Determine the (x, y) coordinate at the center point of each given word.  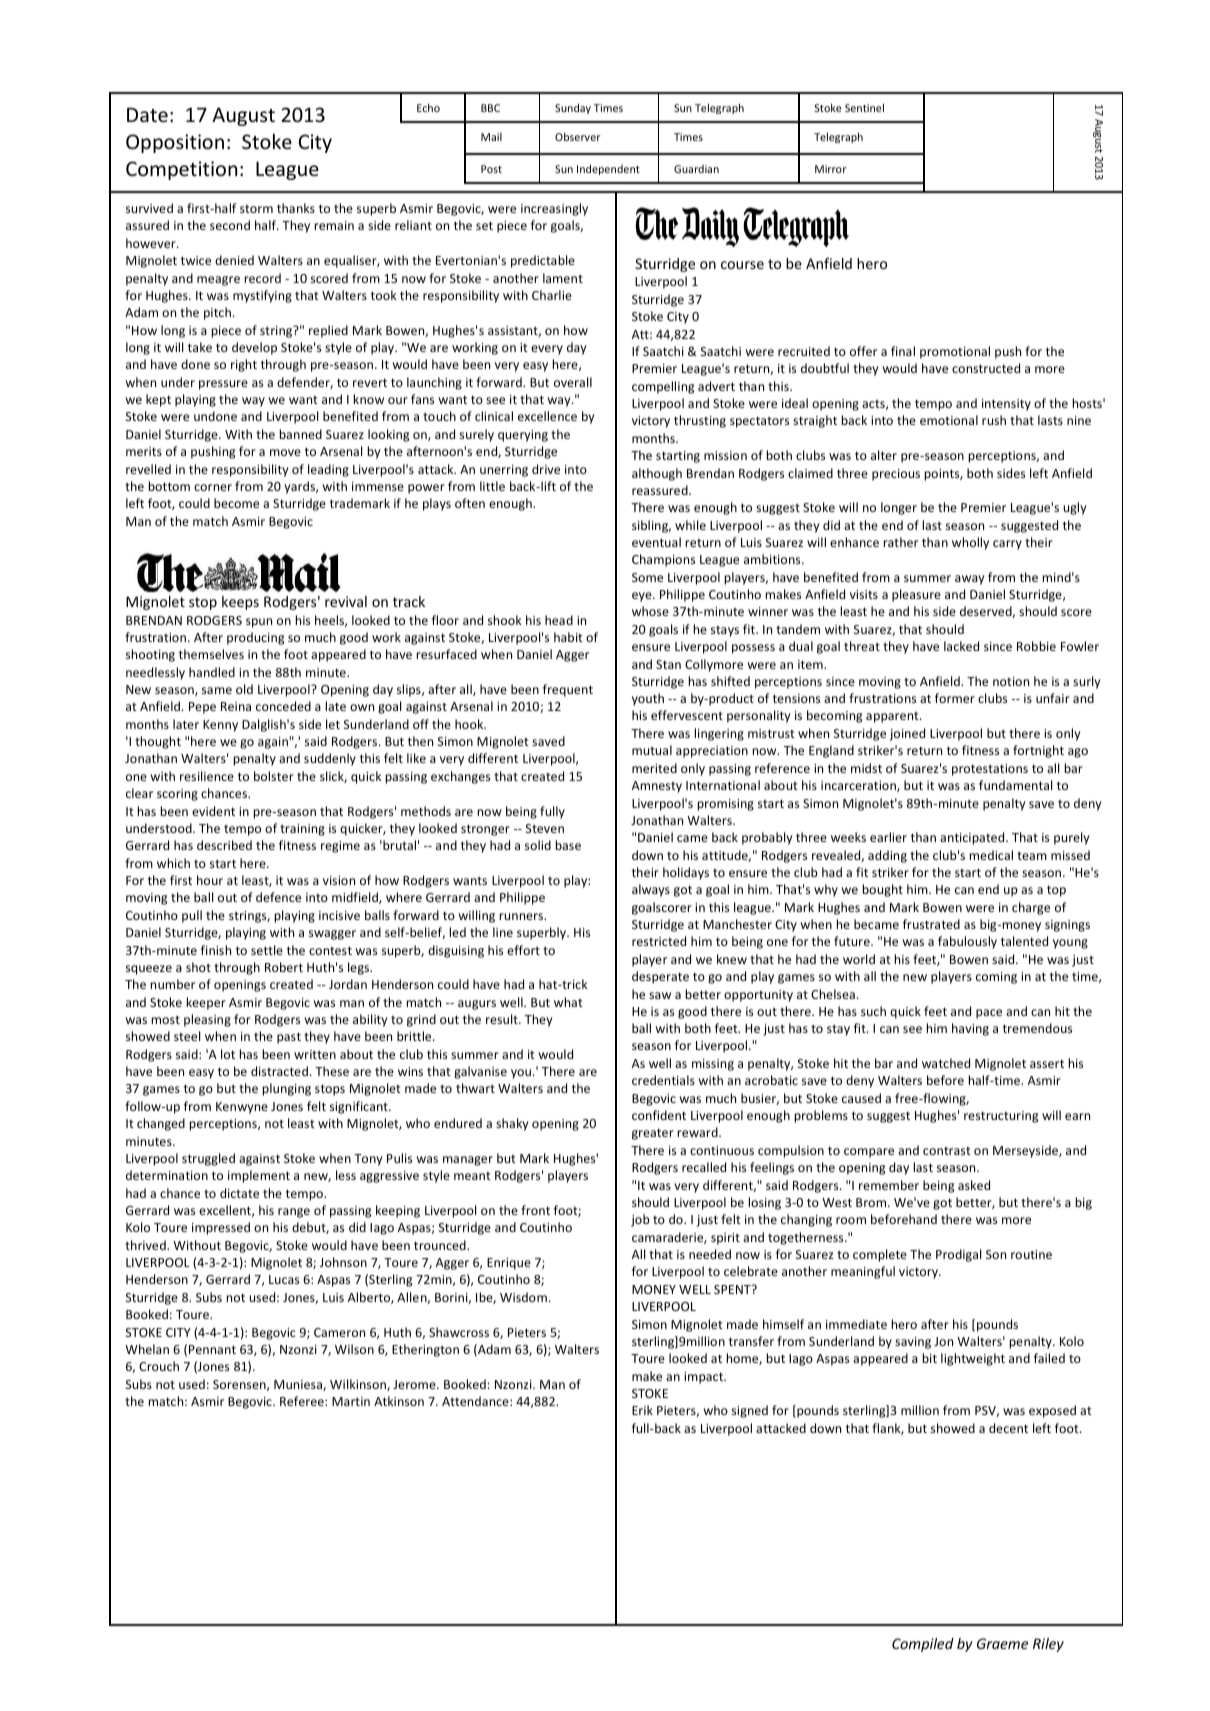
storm (256, 209)
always (651, 890)
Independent (608, 169)
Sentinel (864, 107)
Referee (303, 1401)
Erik (642, 1410)
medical (991, 855)
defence (278, 897)
